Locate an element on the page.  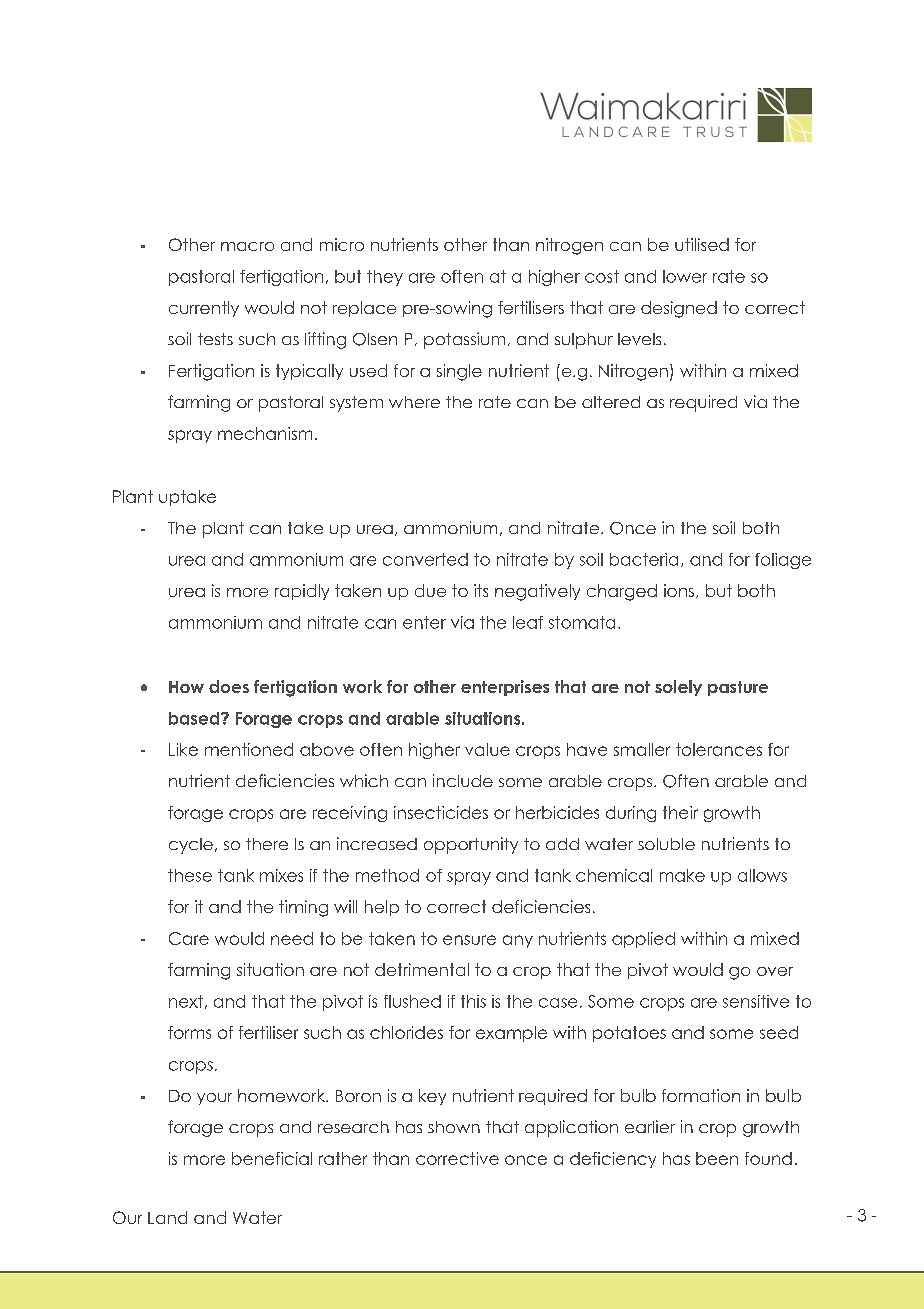
lower is located at coordinates (685, 276).
